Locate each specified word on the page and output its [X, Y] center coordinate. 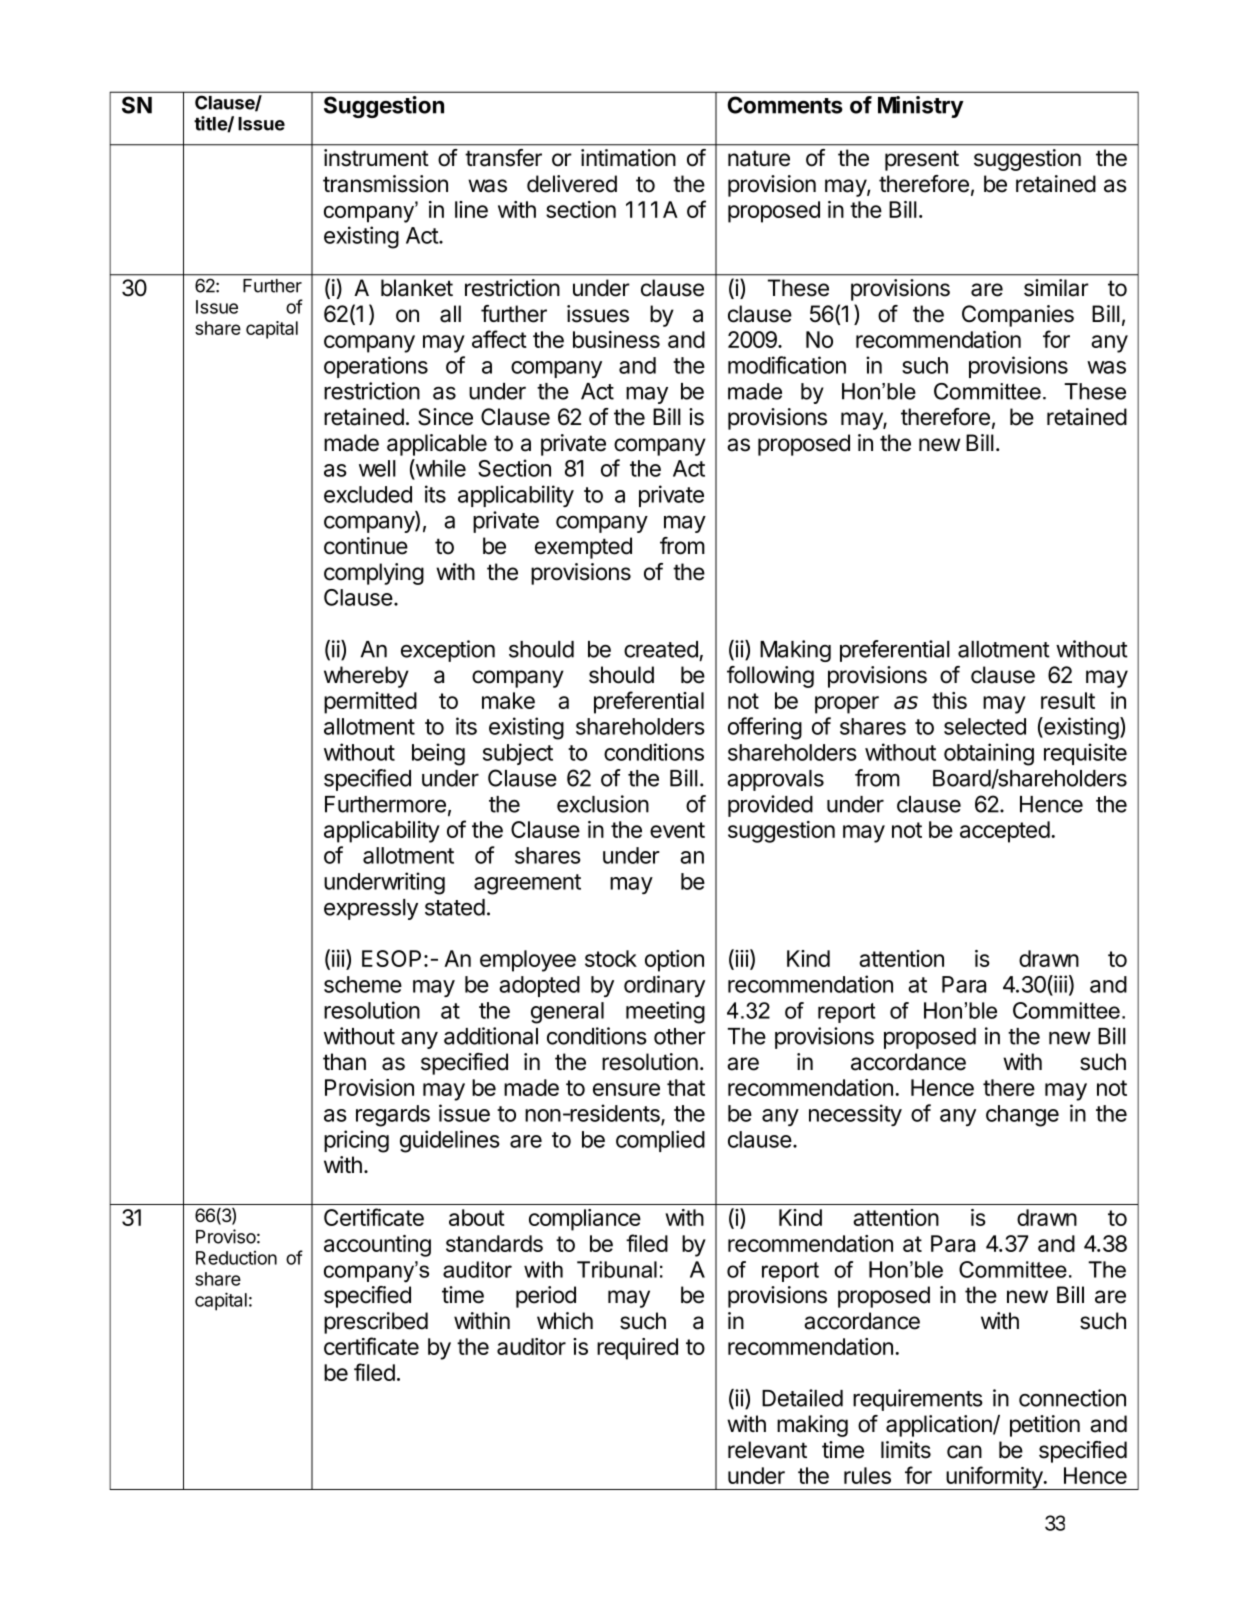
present [922, 160]
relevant [767, 1450]
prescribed [376, 1323]
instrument [376, 158]
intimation [628, 158]
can [964, 1452]
